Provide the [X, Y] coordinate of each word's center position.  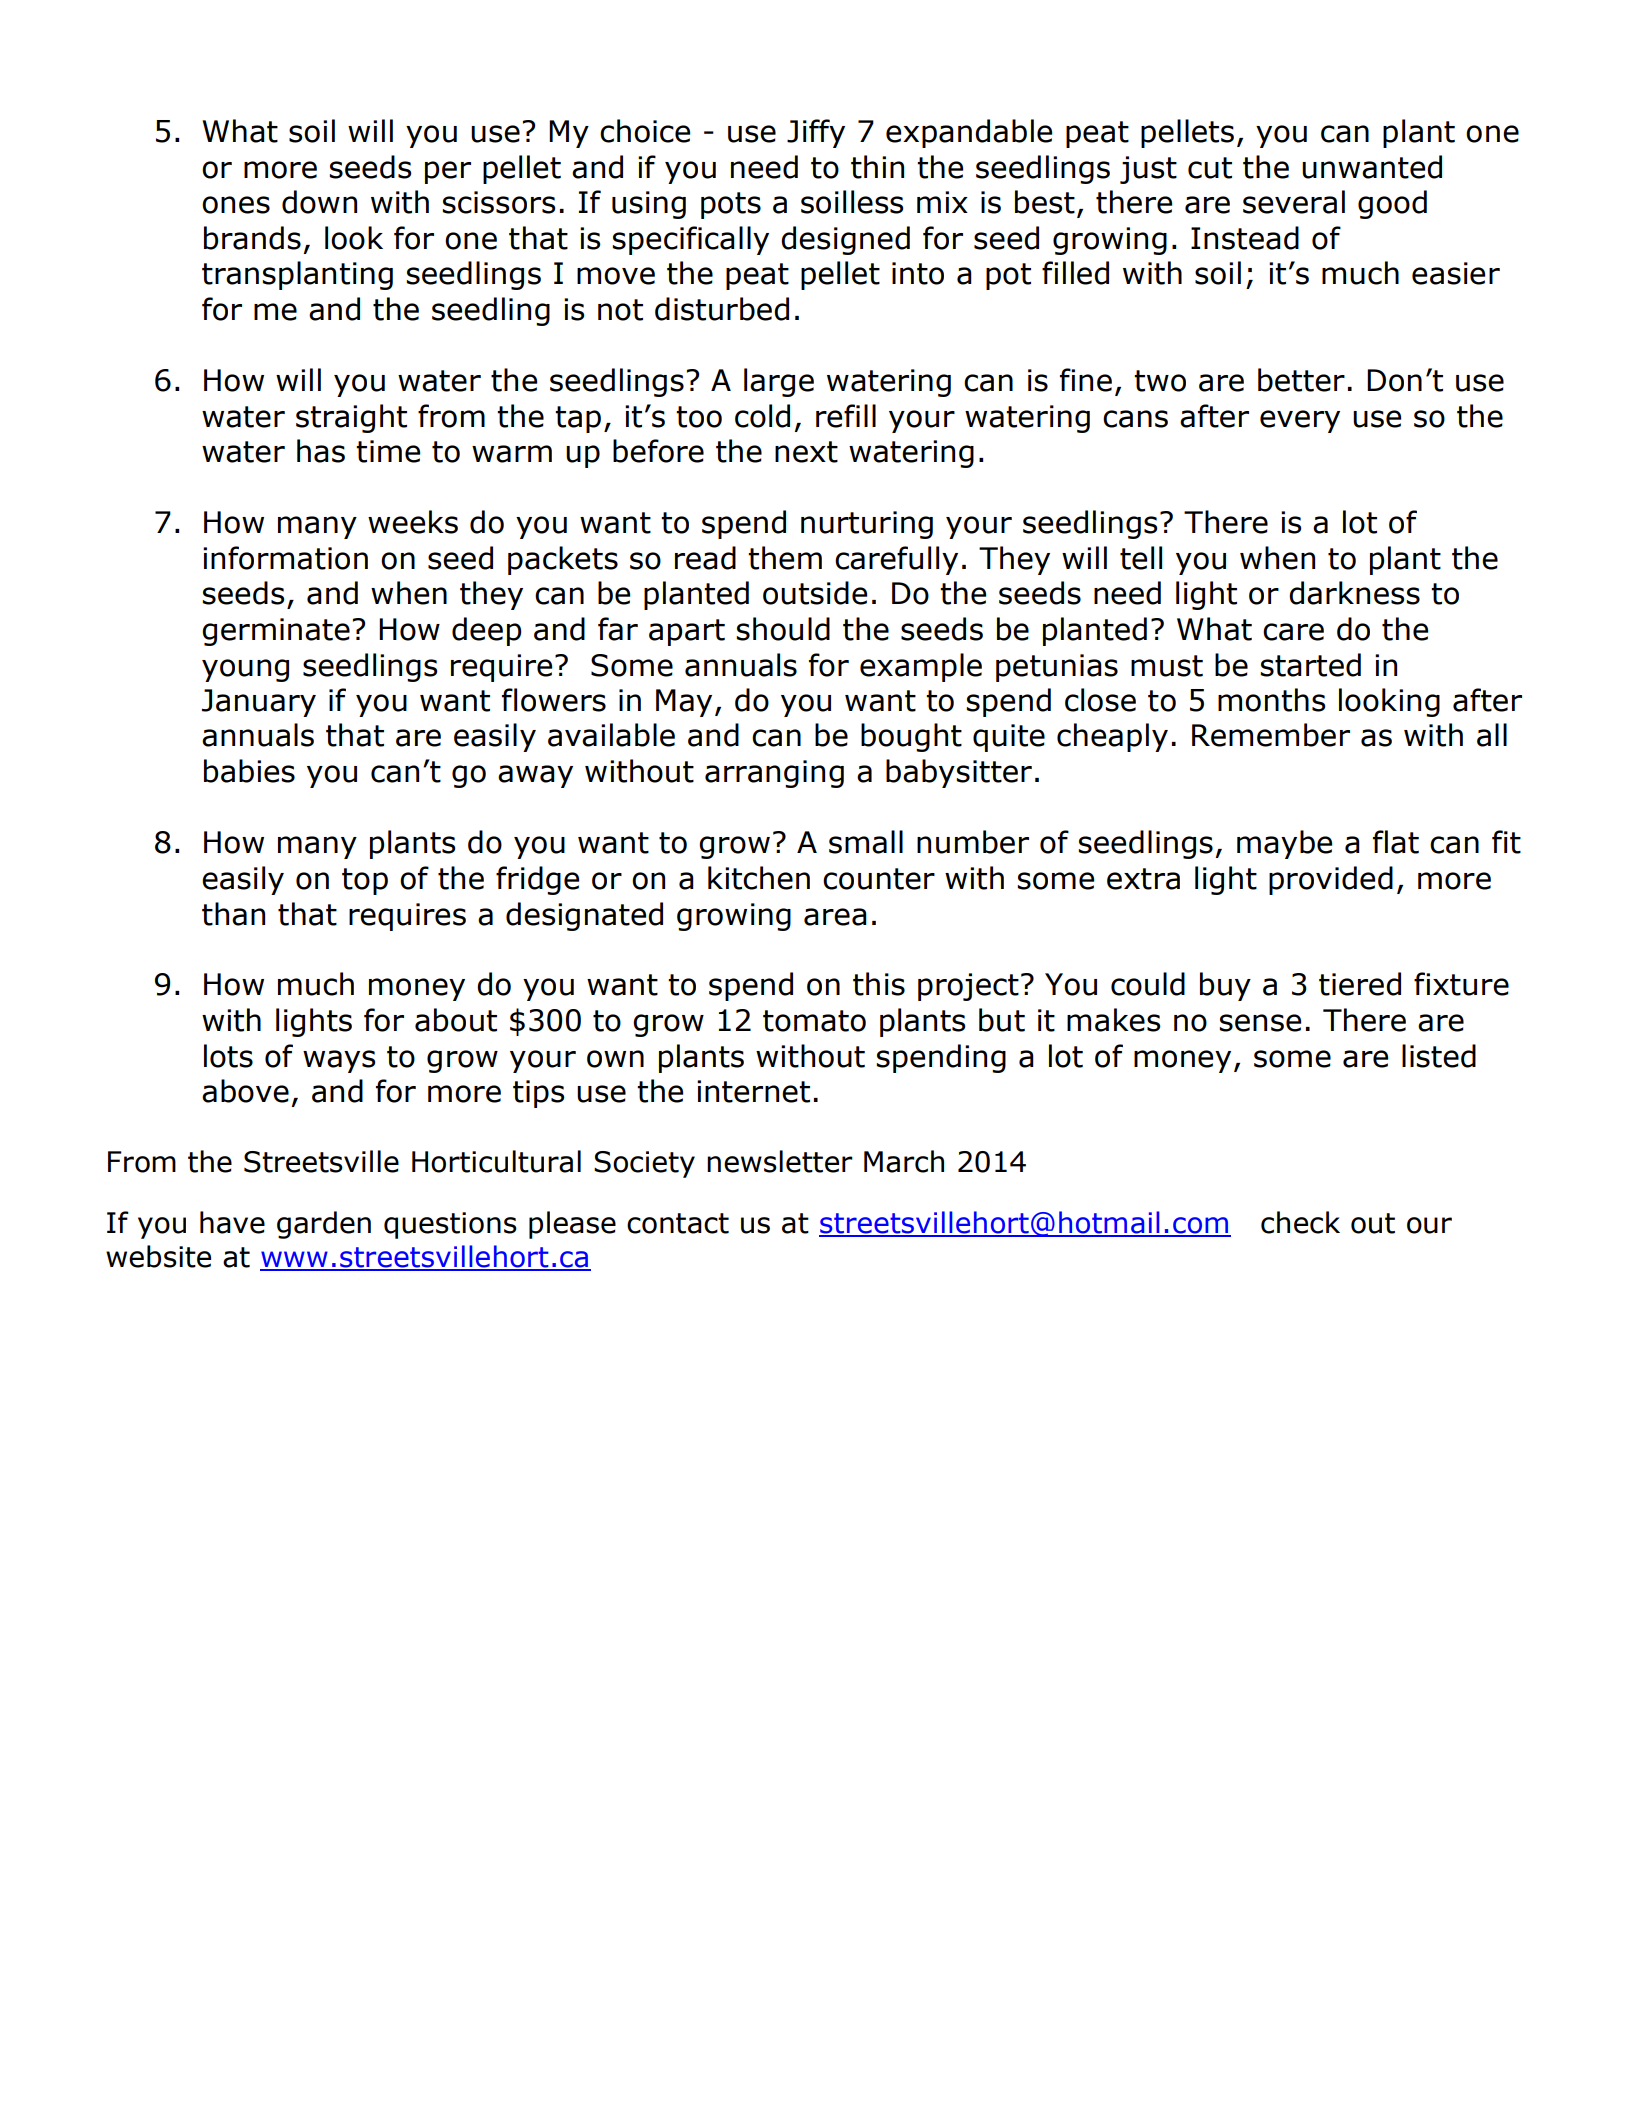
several [1294, 202]
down [319, 202]
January [259, 703]
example [921, 667]
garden [324, 1225]
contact [678, 1223]
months [1272, 700]
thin [877, 167]
